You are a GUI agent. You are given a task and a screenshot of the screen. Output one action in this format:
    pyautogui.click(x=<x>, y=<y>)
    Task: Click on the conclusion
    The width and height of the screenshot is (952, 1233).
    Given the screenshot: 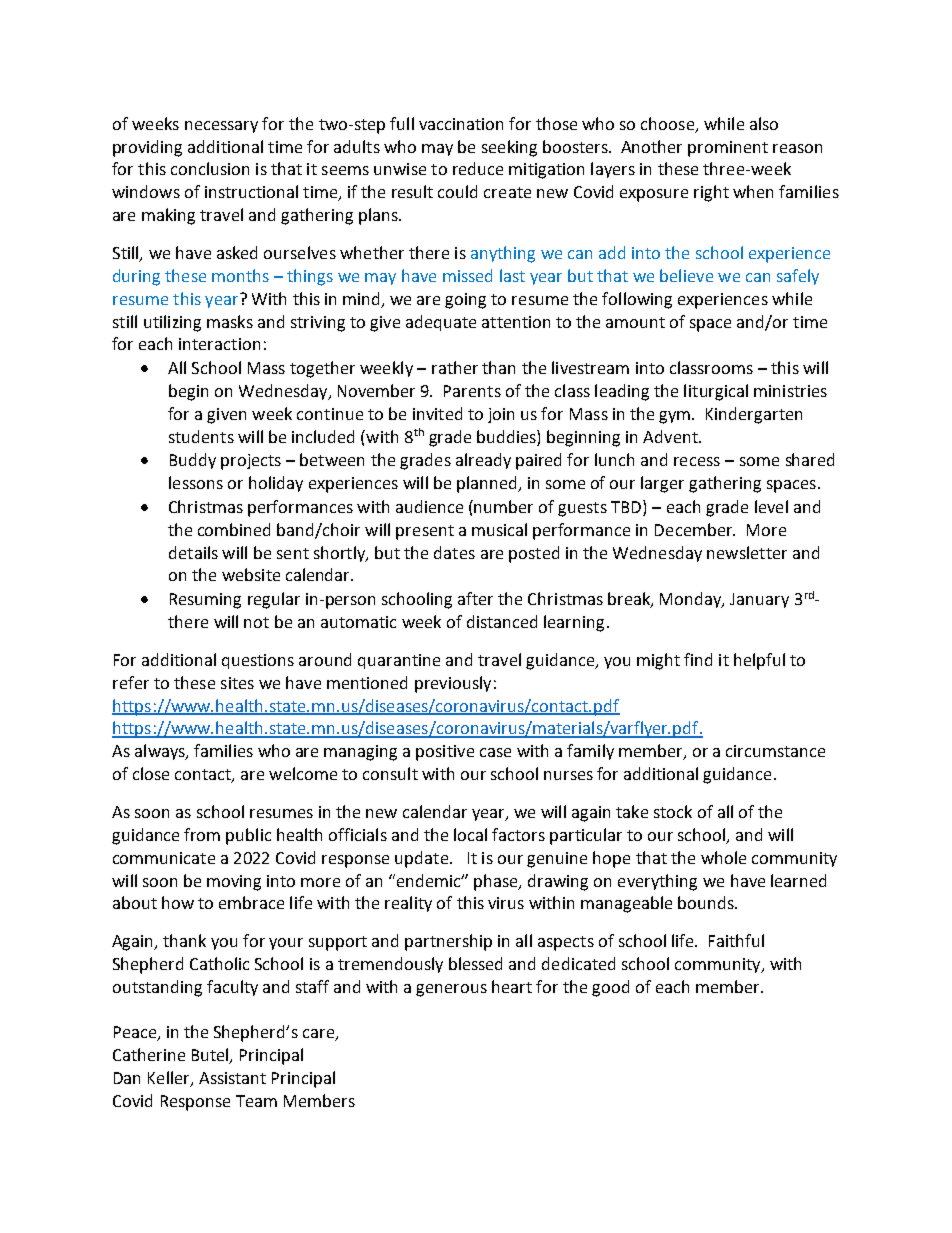 What is the action you would take?
    pyautogui.click(x=210, y=168)
